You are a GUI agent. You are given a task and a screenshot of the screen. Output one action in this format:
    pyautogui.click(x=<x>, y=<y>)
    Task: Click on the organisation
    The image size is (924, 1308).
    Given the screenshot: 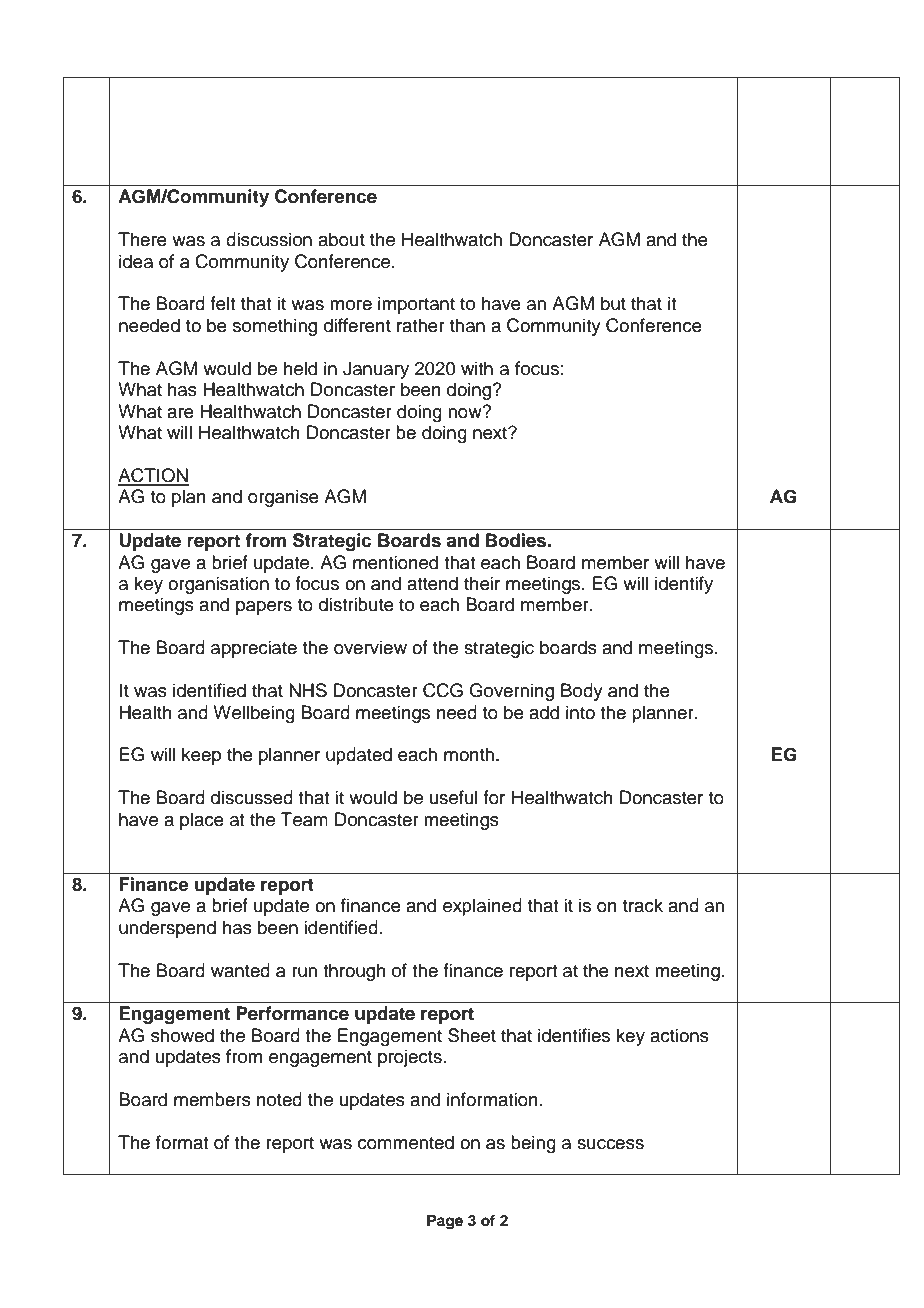 What is the action you would take?
    pyautogui.click(x=218, y=585)
